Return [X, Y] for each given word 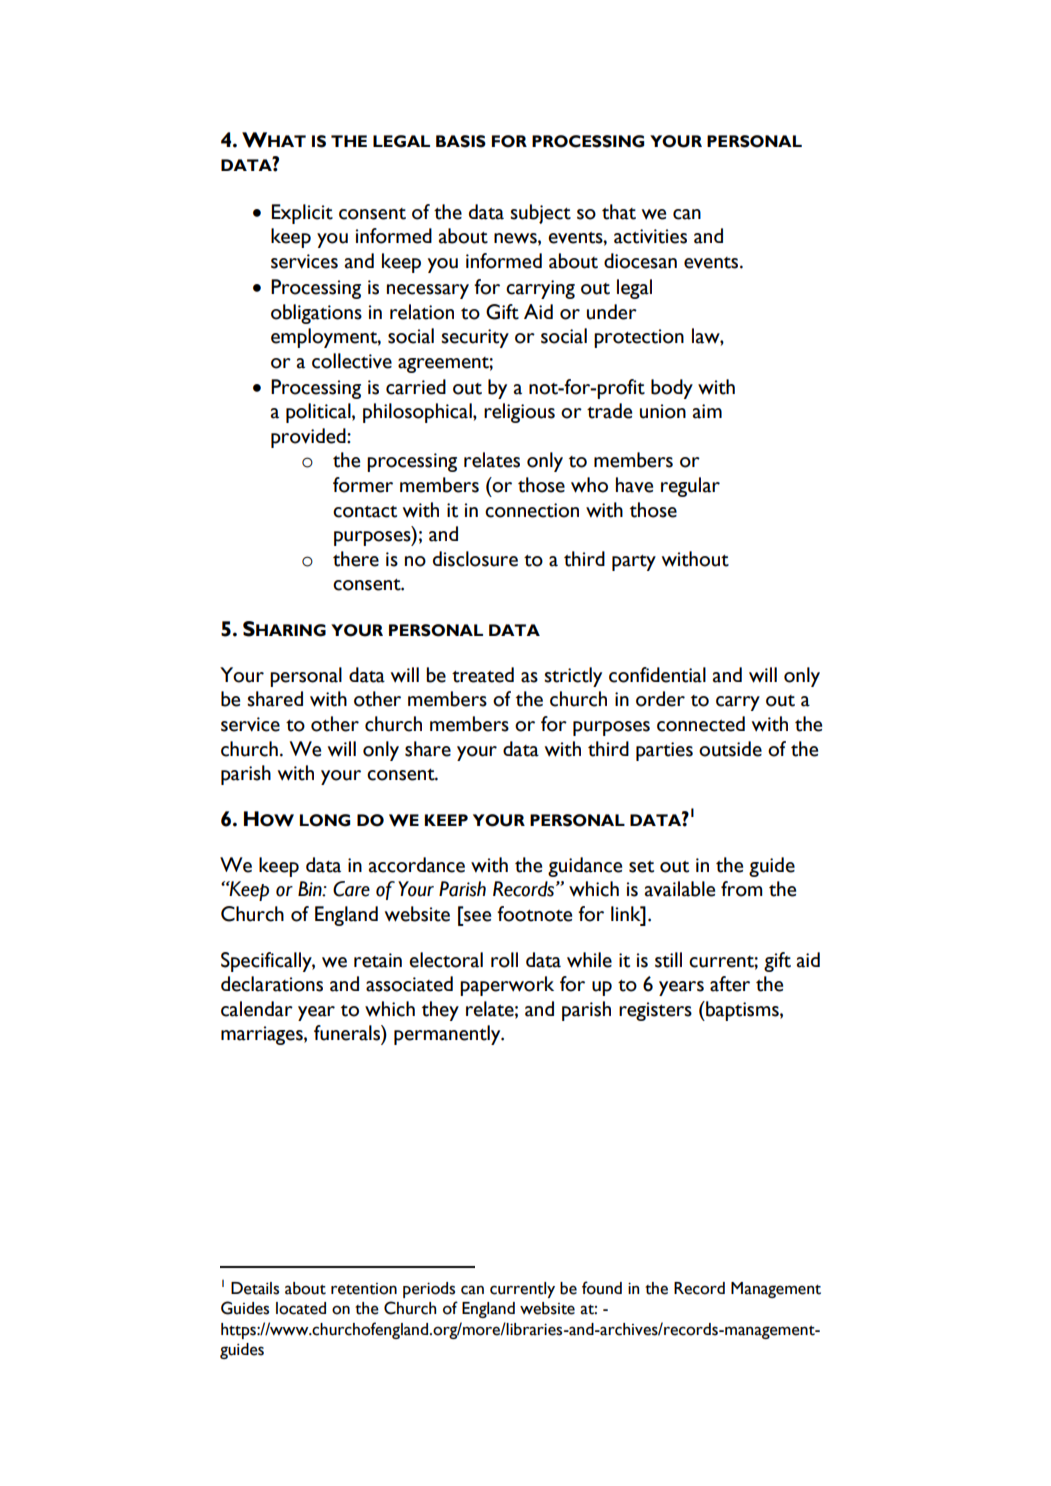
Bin [311, 889]
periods [429, 1290]
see [477, 916]
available [680, 889]
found [602, 1288]
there [356, 559]
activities [650, 236]
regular [690, 487]
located [301, 1308]
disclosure [475, 559]
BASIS [461, 141]
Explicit [302, 214]
